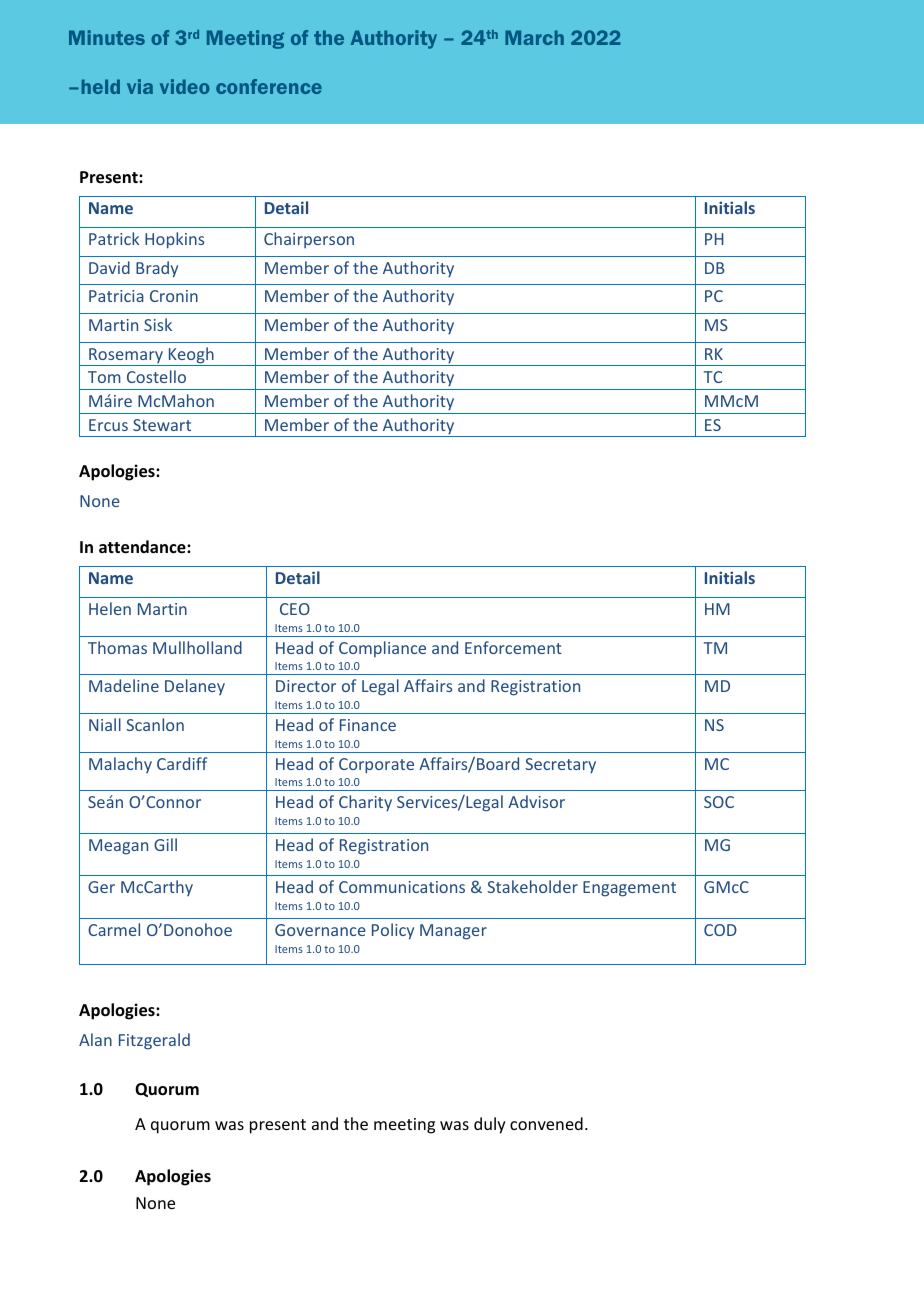  Describe the element at coordinates (184, 86) in the document. I see `video` at that location.
